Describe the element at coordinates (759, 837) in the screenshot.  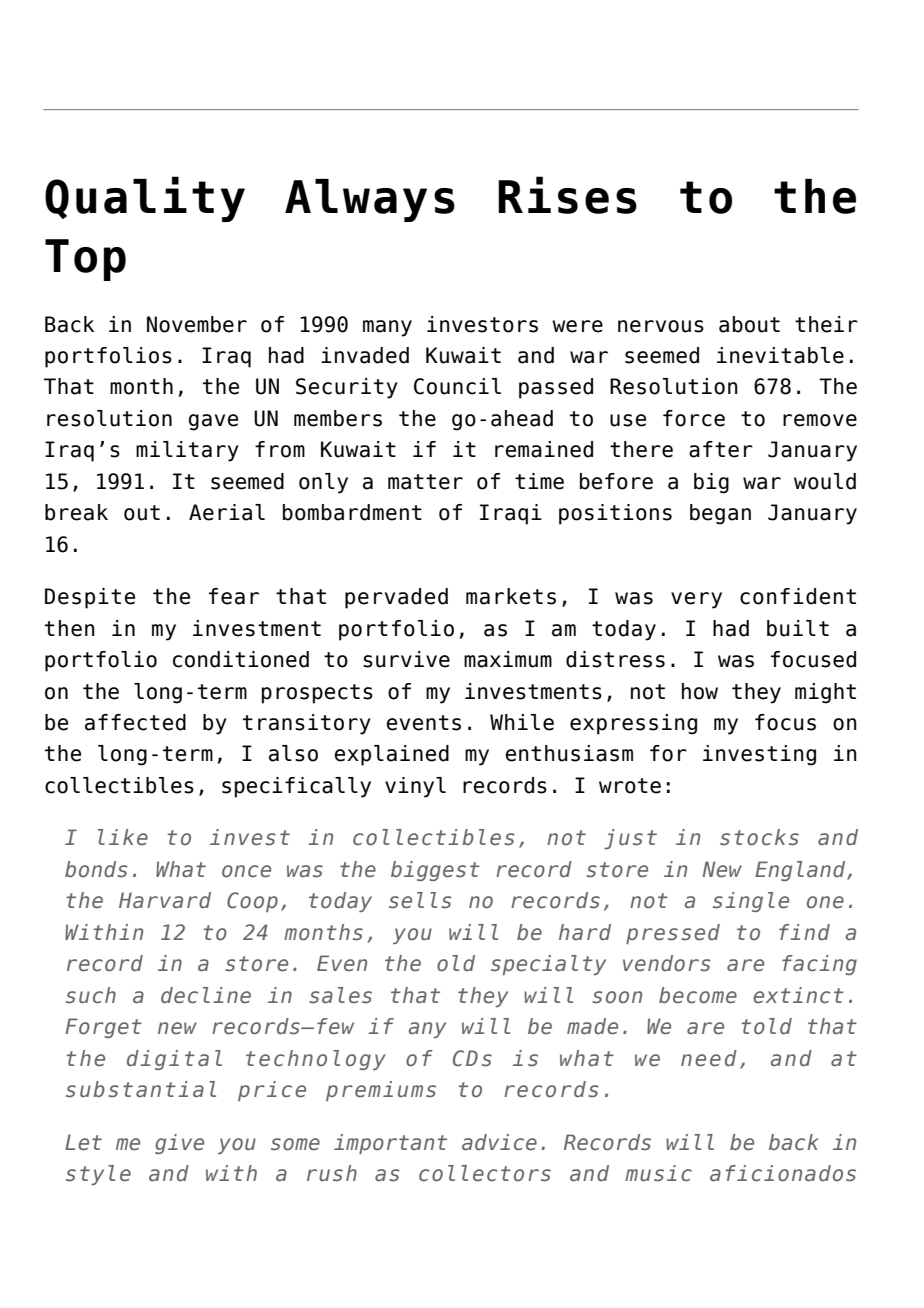
I see `stocks` at that location.
